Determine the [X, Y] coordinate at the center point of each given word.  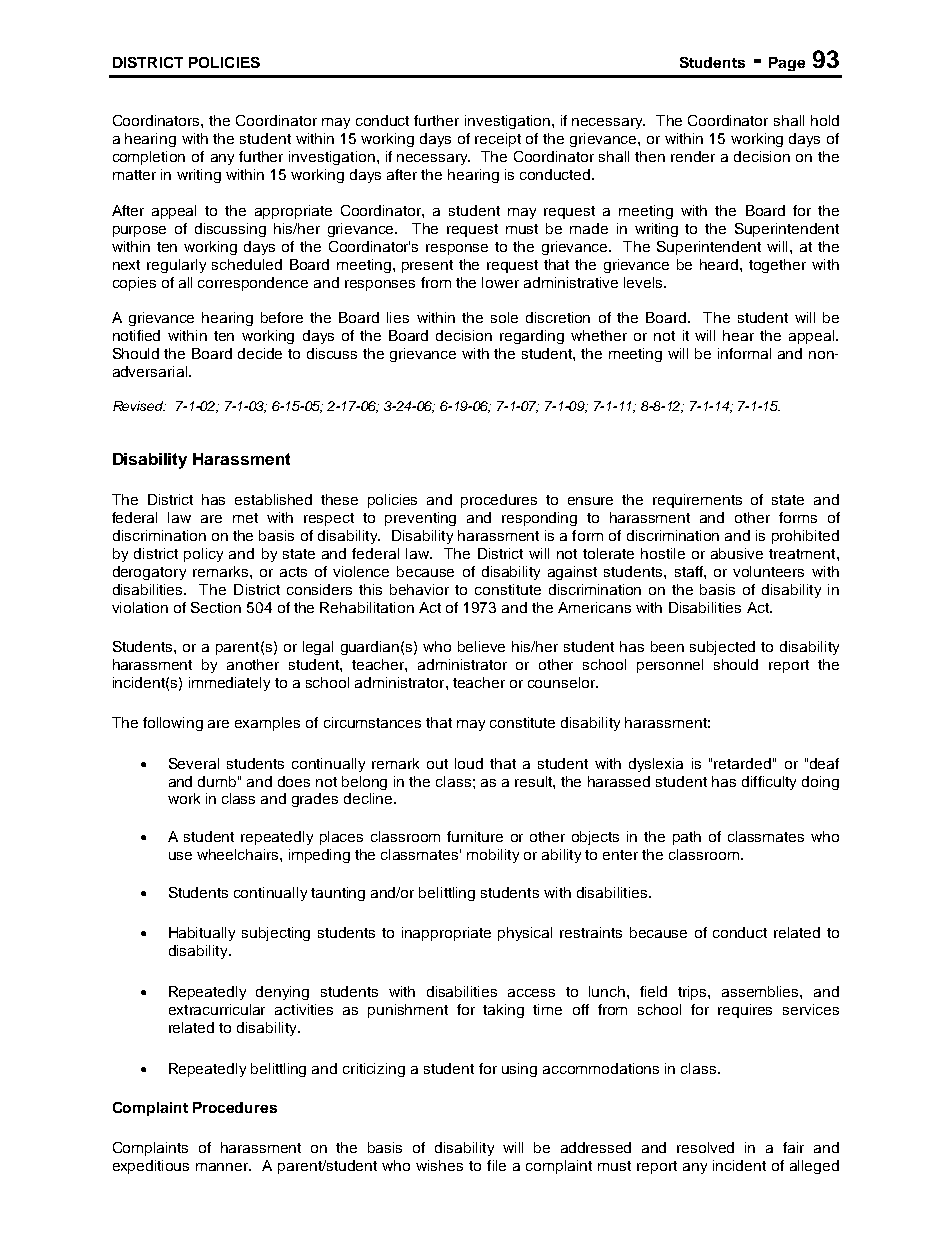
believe [481, 646]
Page [787, 64]
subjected [722, 648]
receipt [498, 140]
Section [216, 607]
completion [149, 158]
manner [223, 1167]
